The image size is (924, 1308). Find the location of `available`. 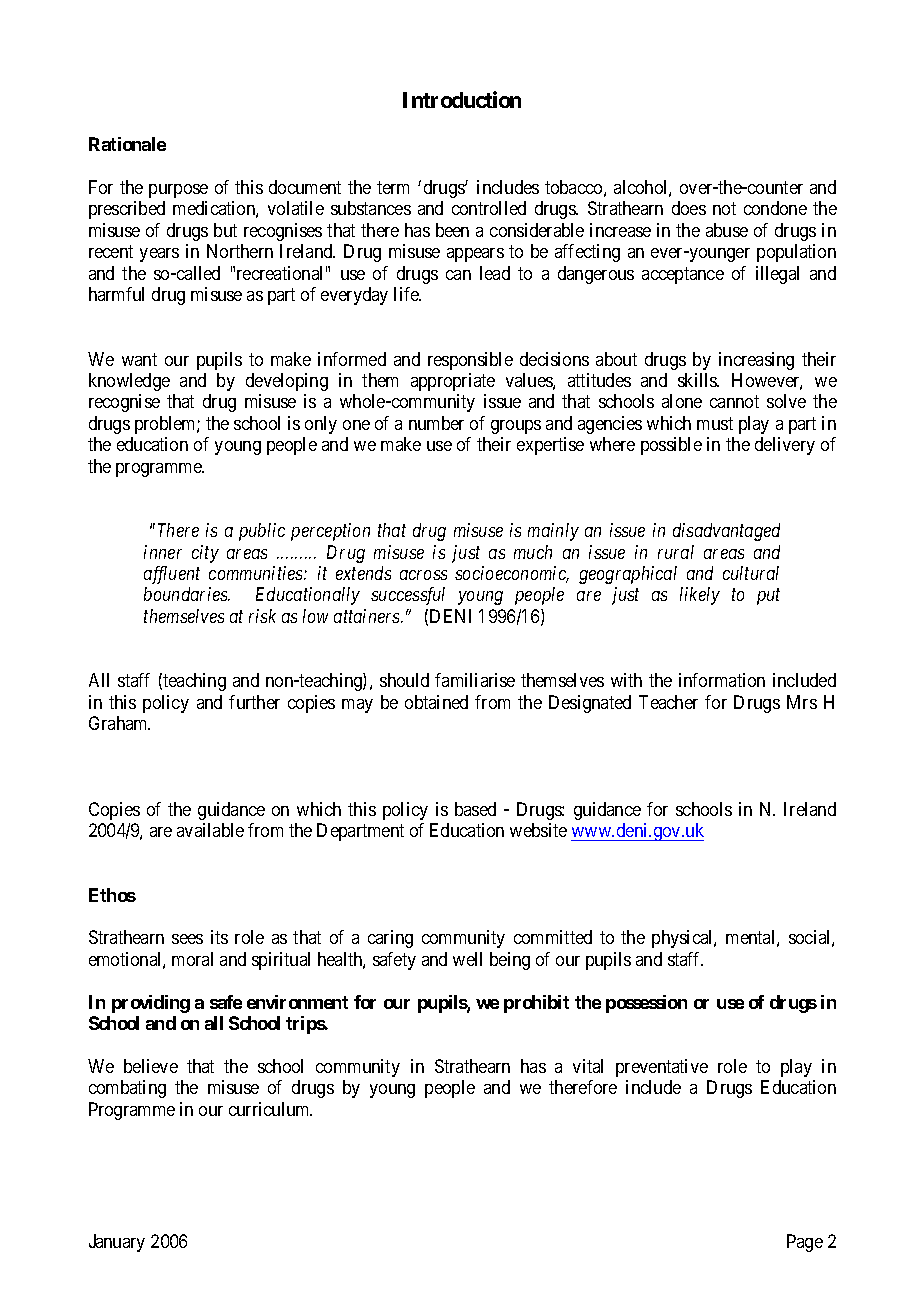

available is located at coordinates (210, 830).
